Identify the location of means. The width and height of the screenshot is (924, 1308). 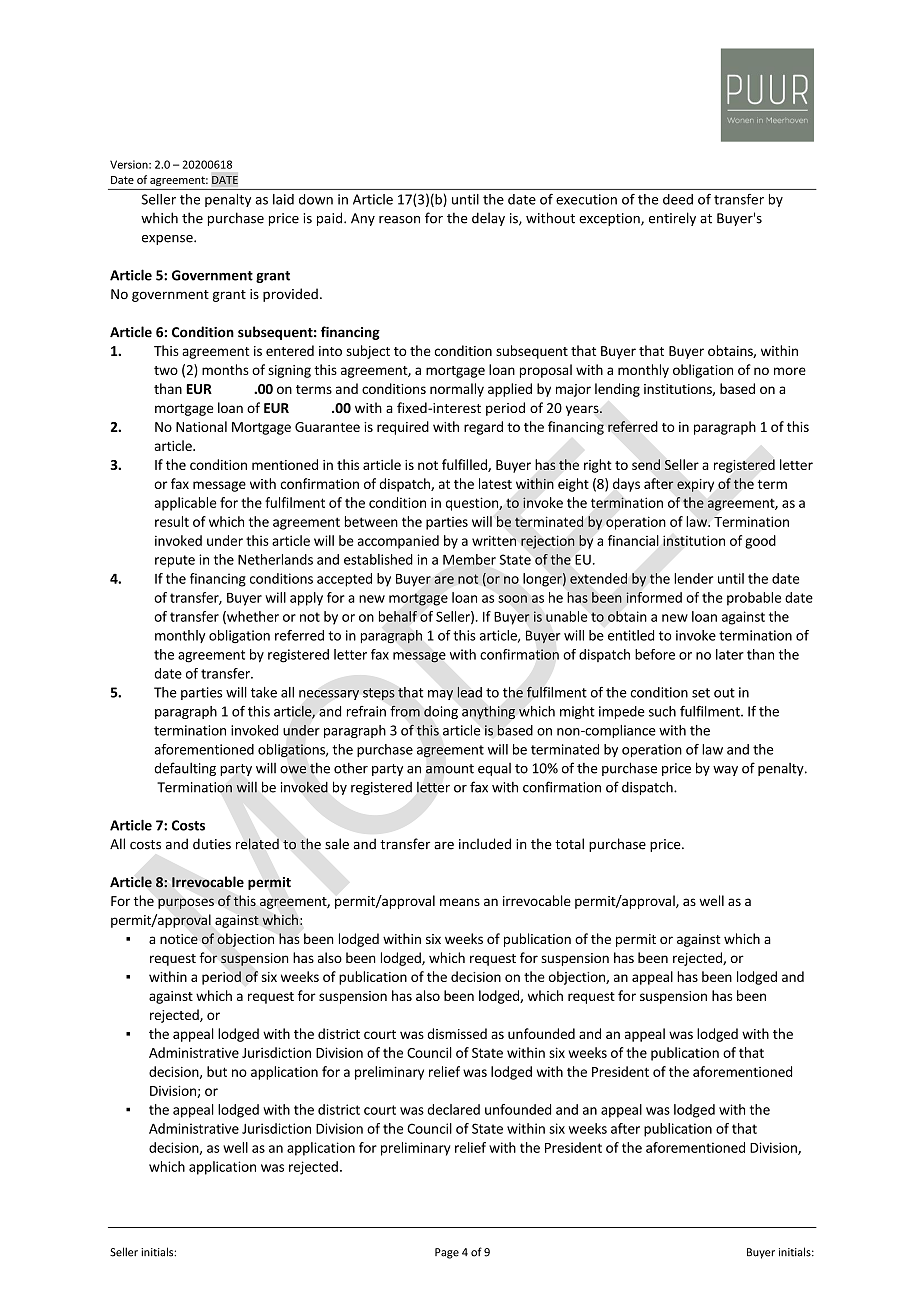
(460, 902).
